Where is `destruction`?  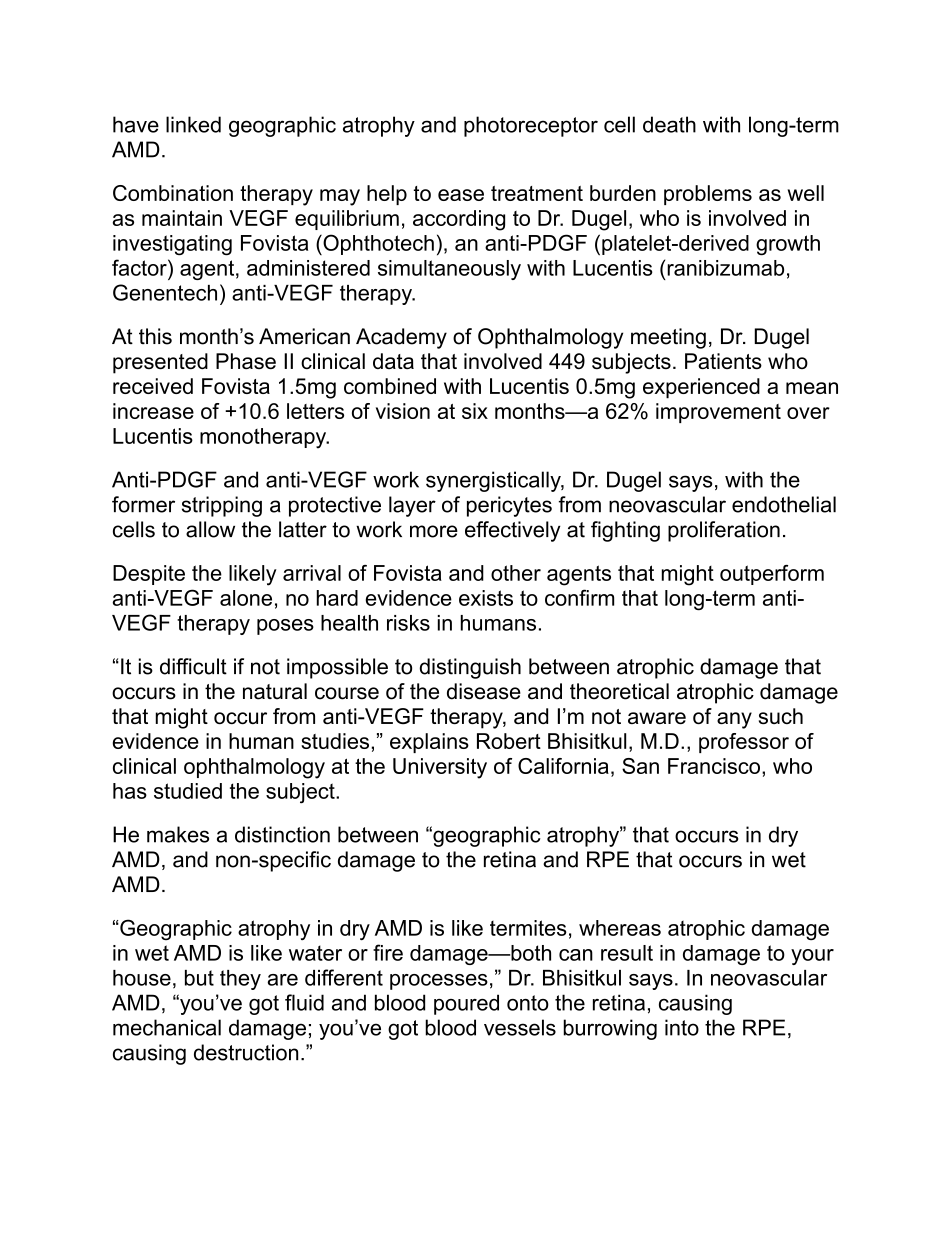
destruction is located at coordinates (246, 1052).
